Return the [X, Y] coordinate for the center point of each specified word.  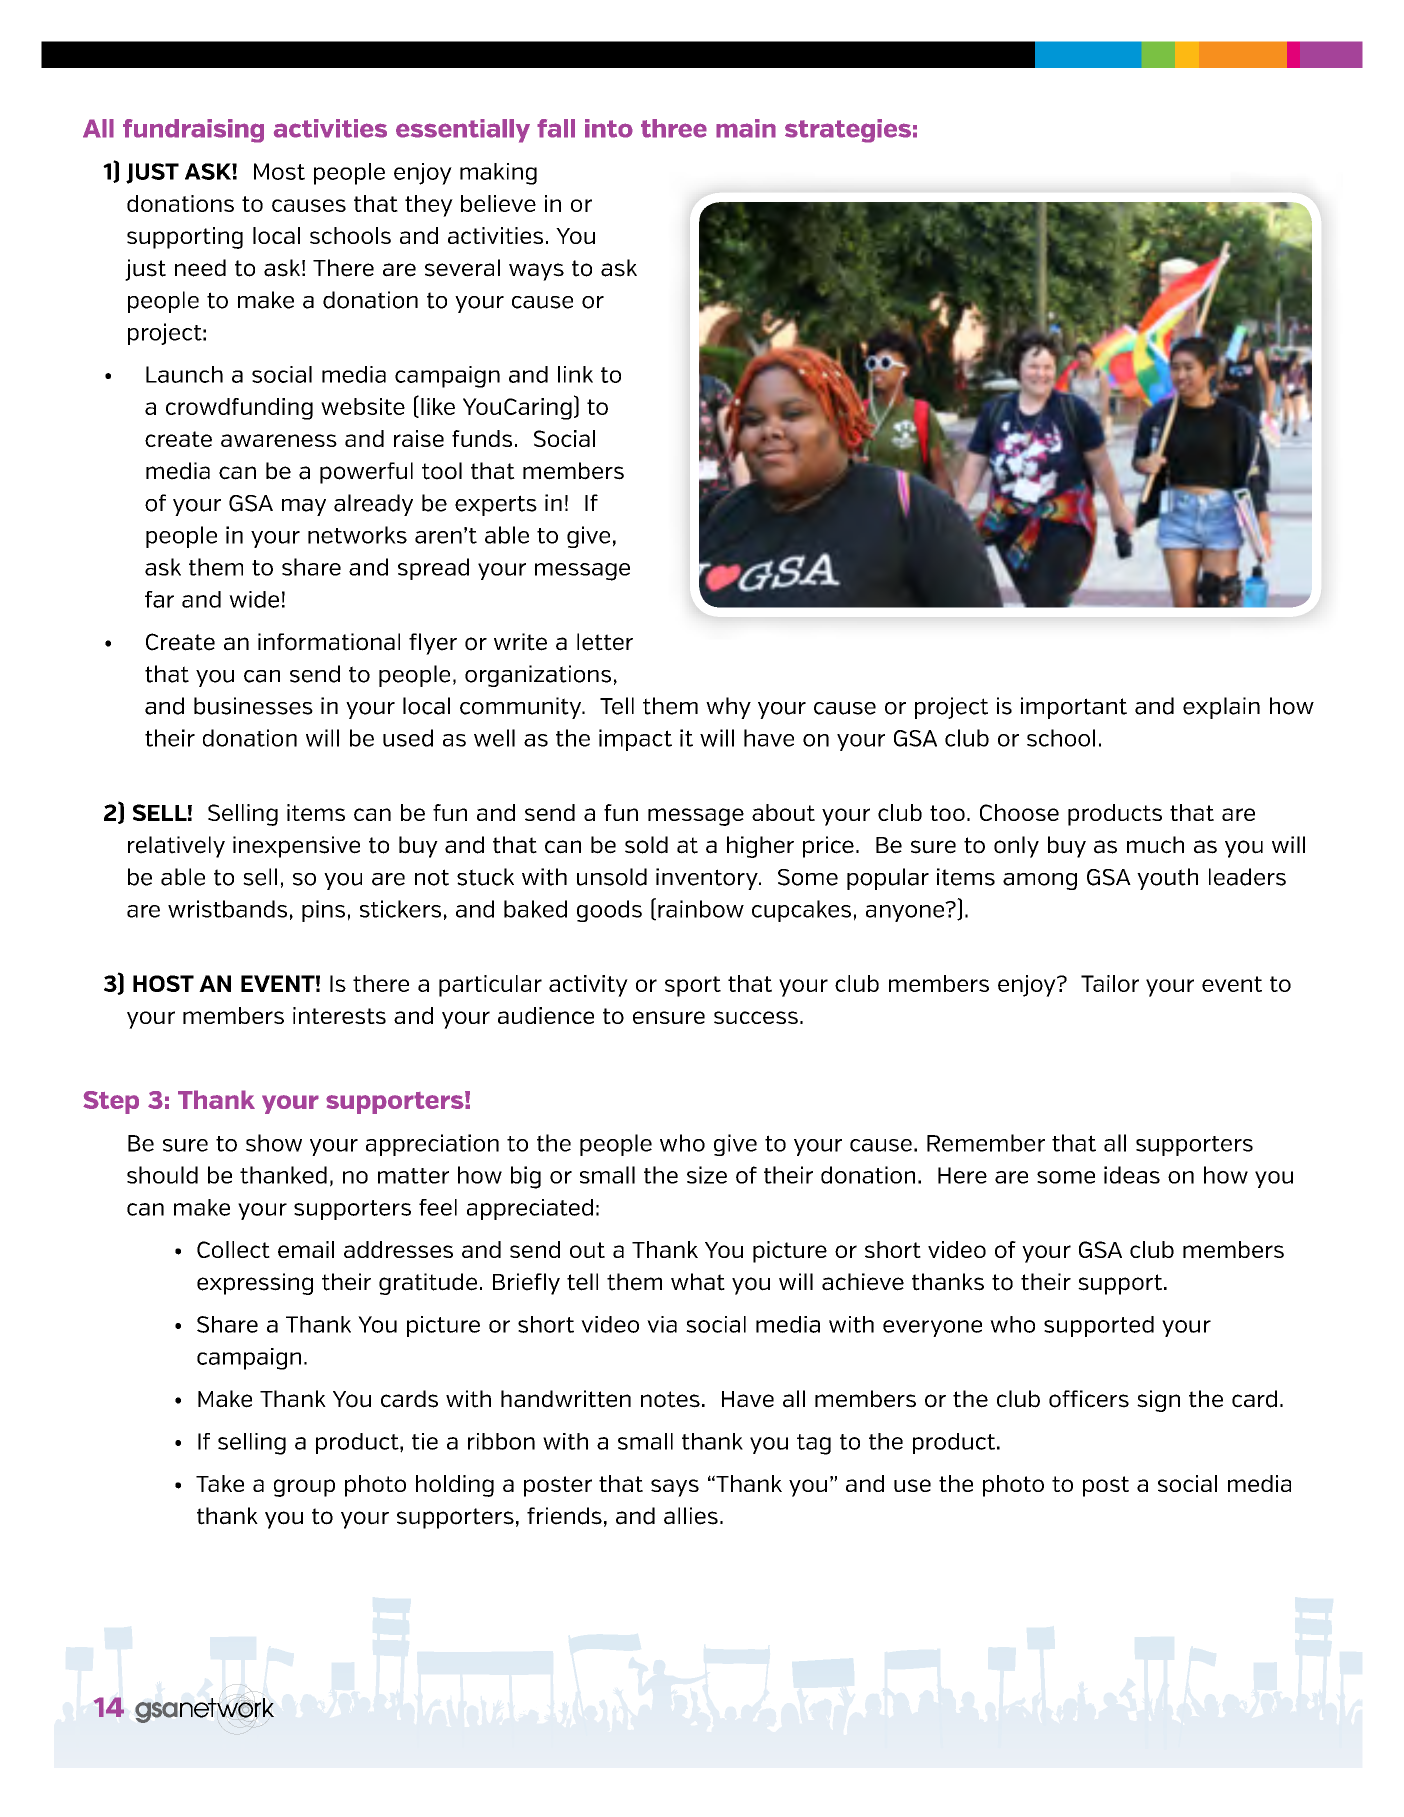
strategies [848, 131]
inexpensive [296, 847]
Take [220, 1483]
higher [760, 847]
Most [279, 171]
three [674, 128]
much [1155, 845]
